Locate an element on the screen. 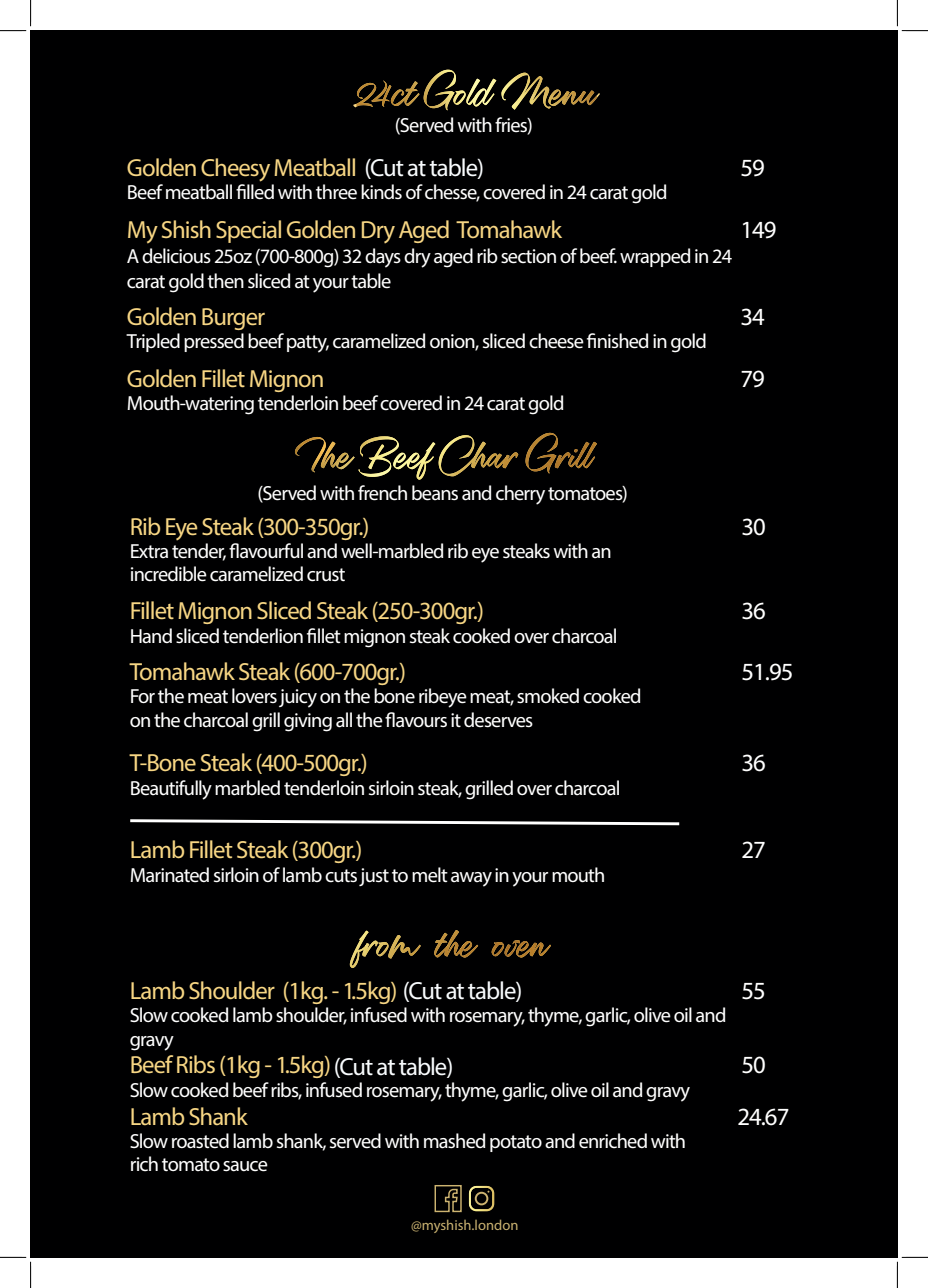 The image size is (928, 1288). just is located at coordinates (374, 877).
